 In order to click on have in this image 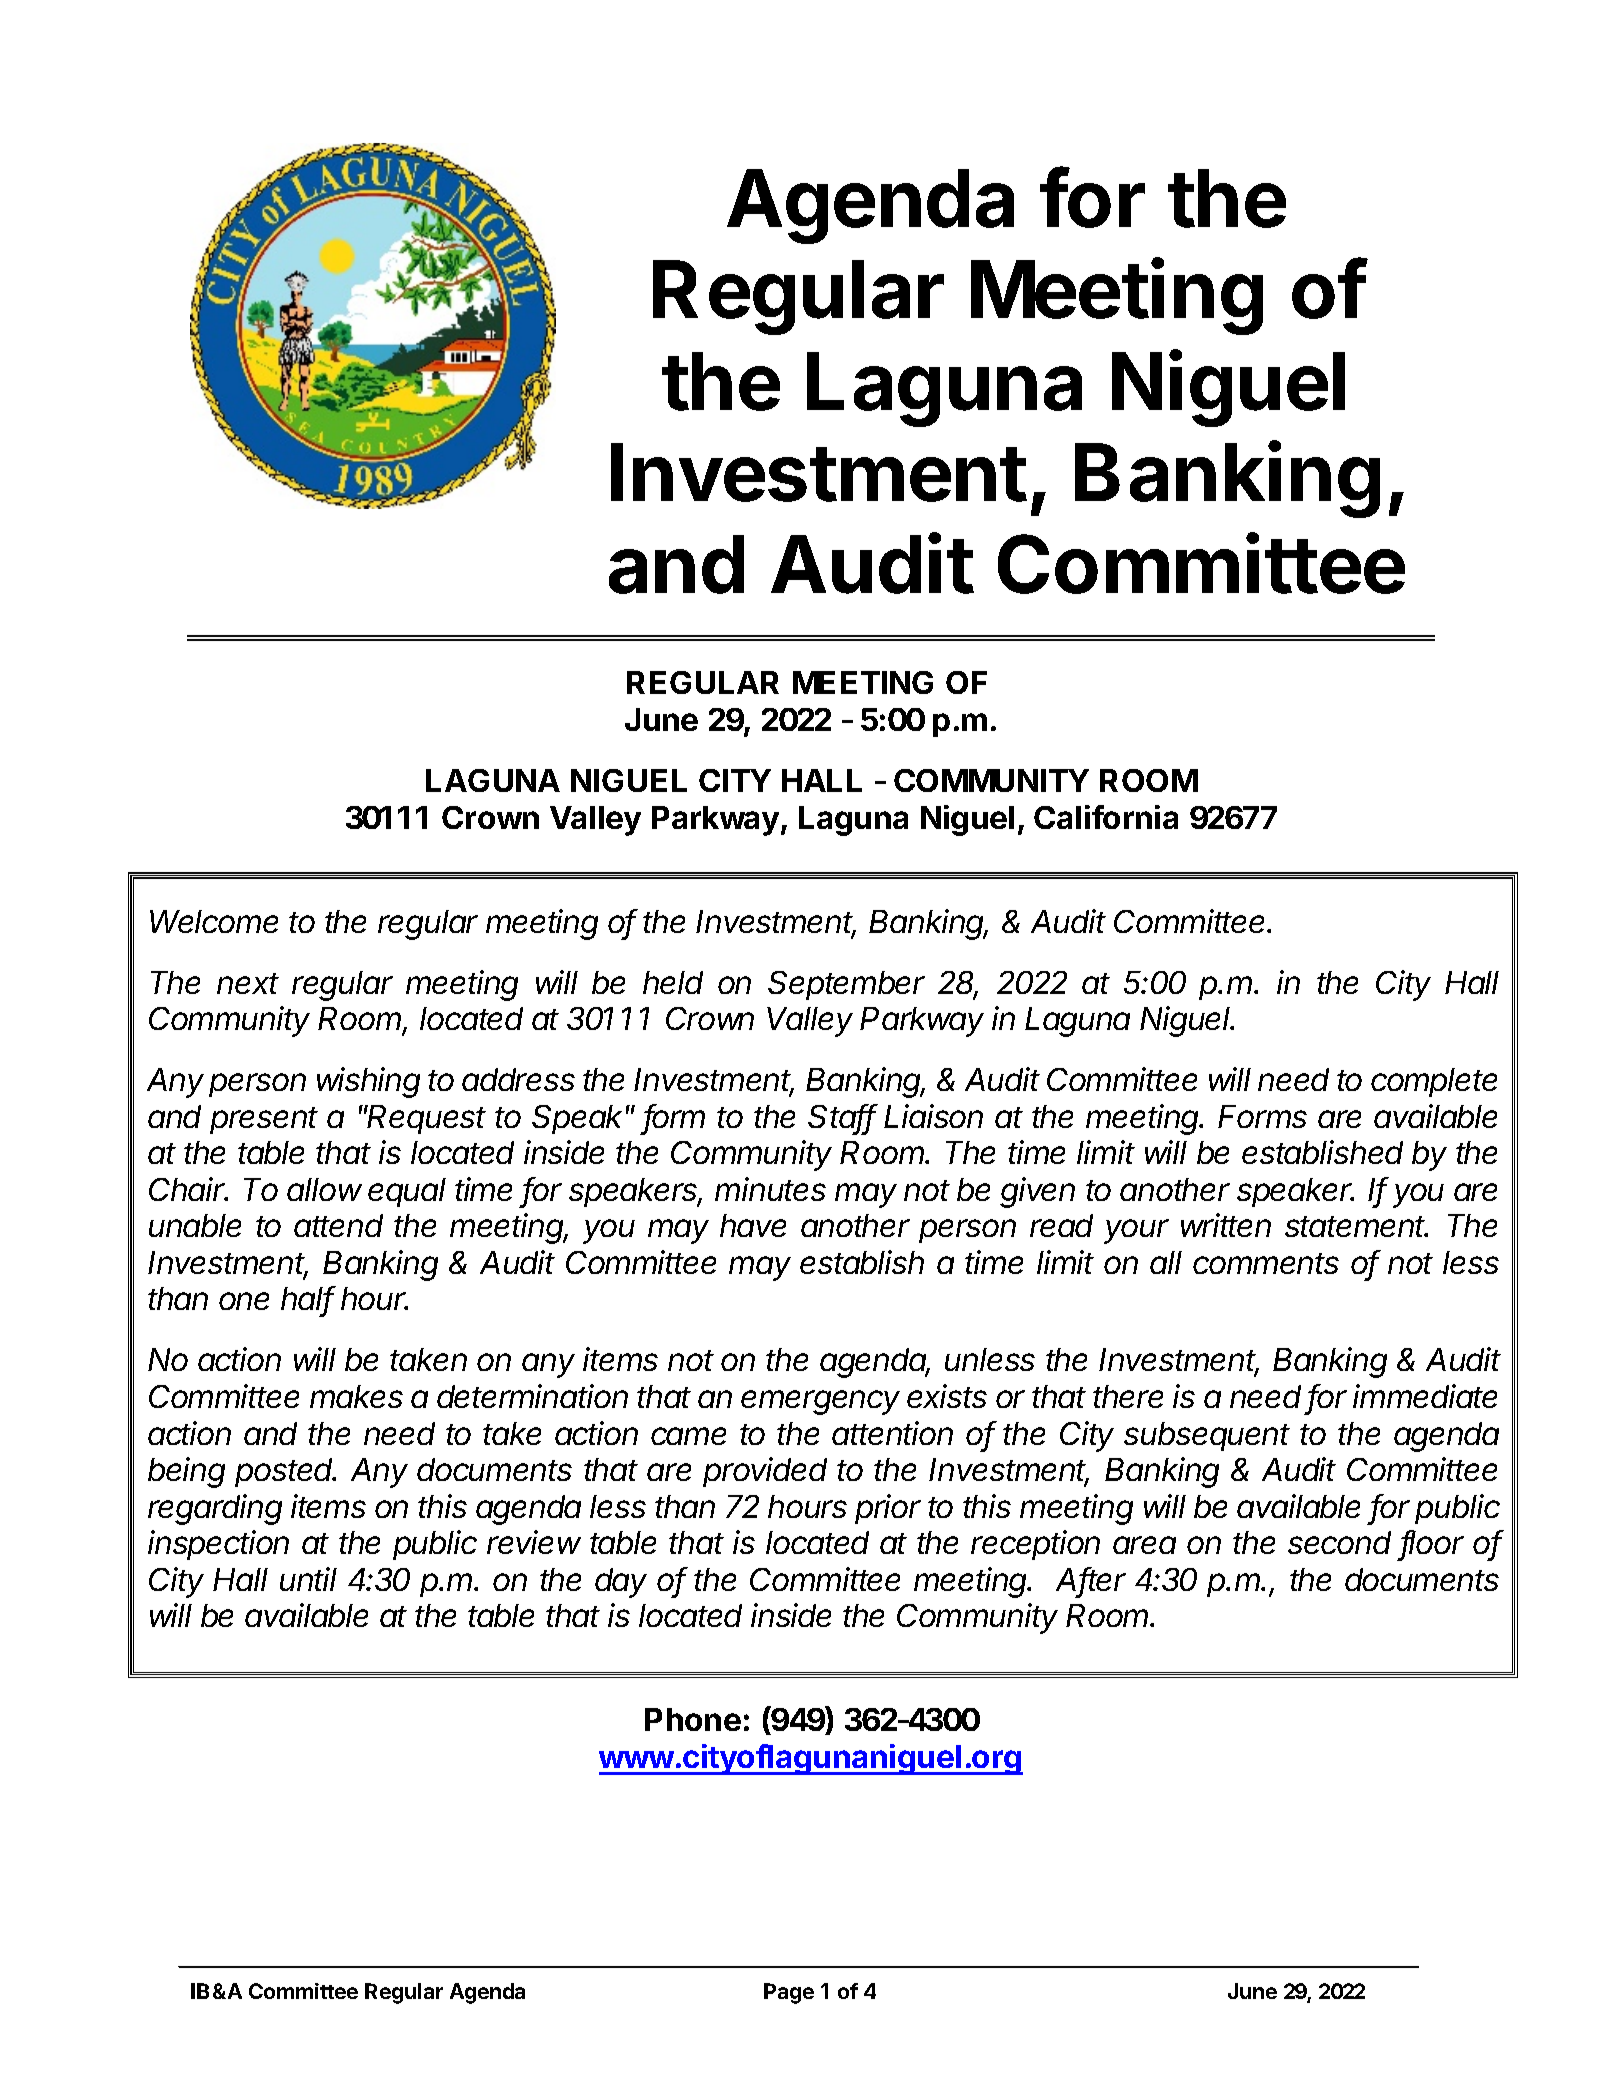, I will do `click(753, 1225)`.
